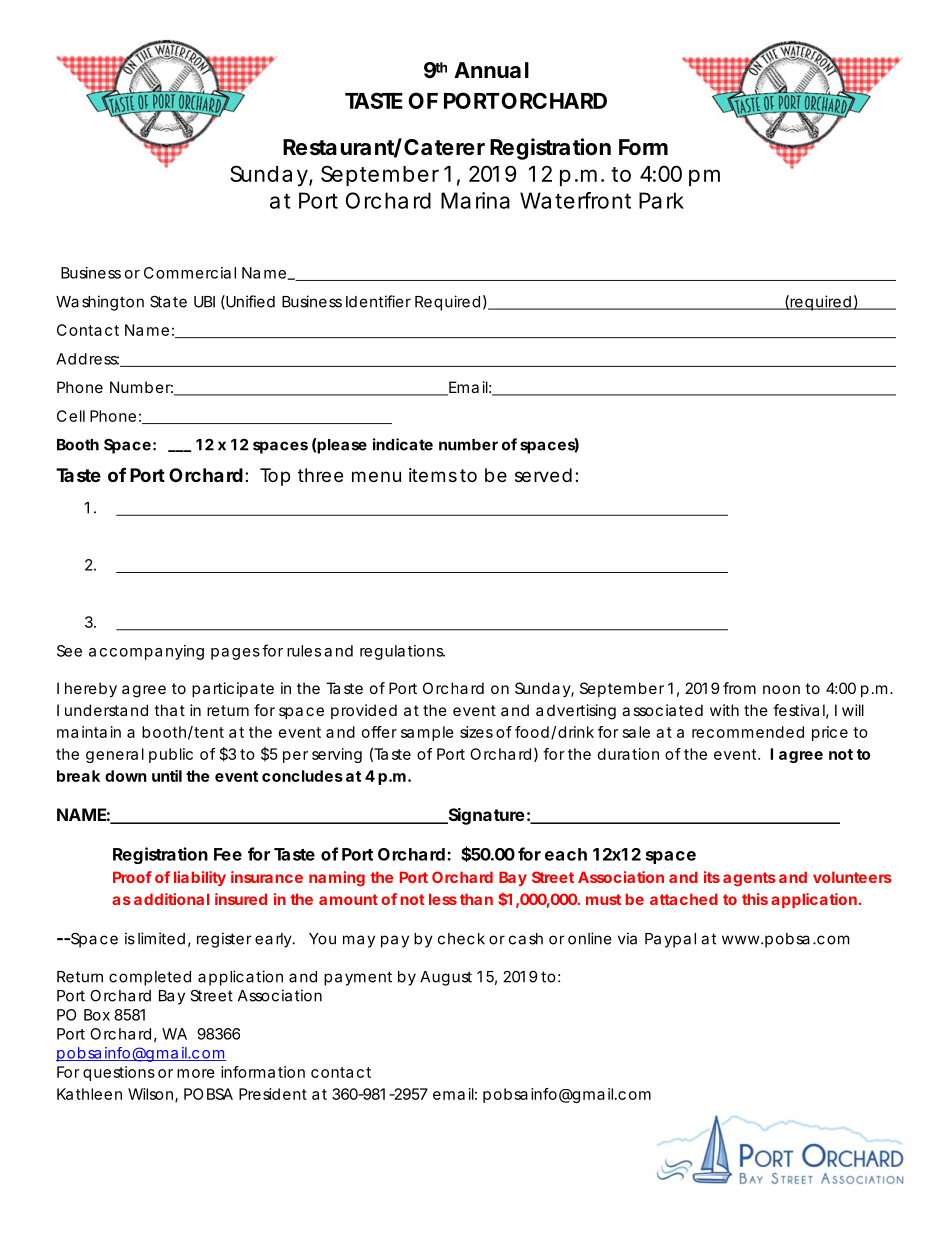  Describe the element at coordinates (190, 273) in the page. I see `Commercial` at that location.
